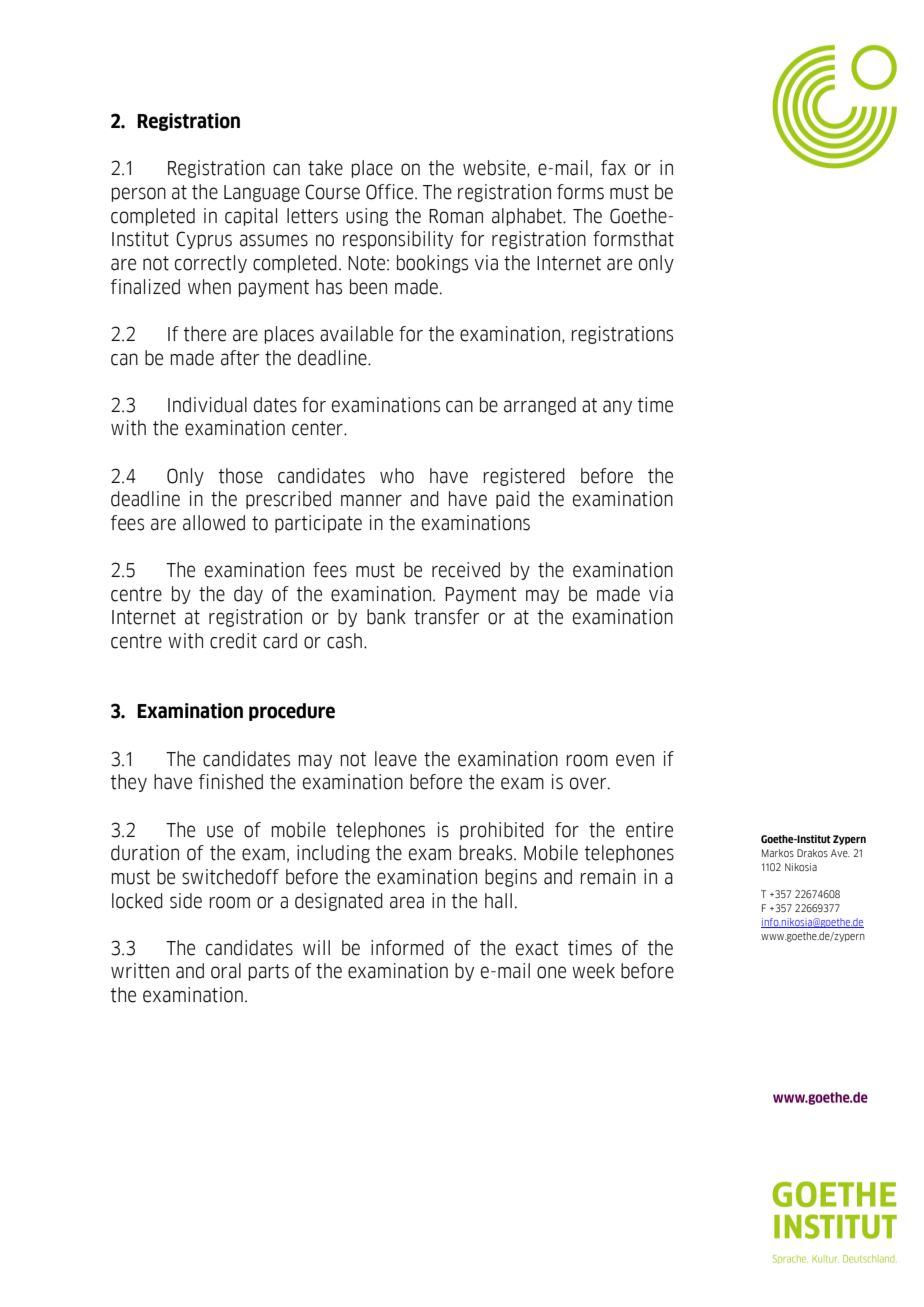  What do you see at coordinates (537, 948) in the page?
I see `exact` at bounding box center [537, 948].
